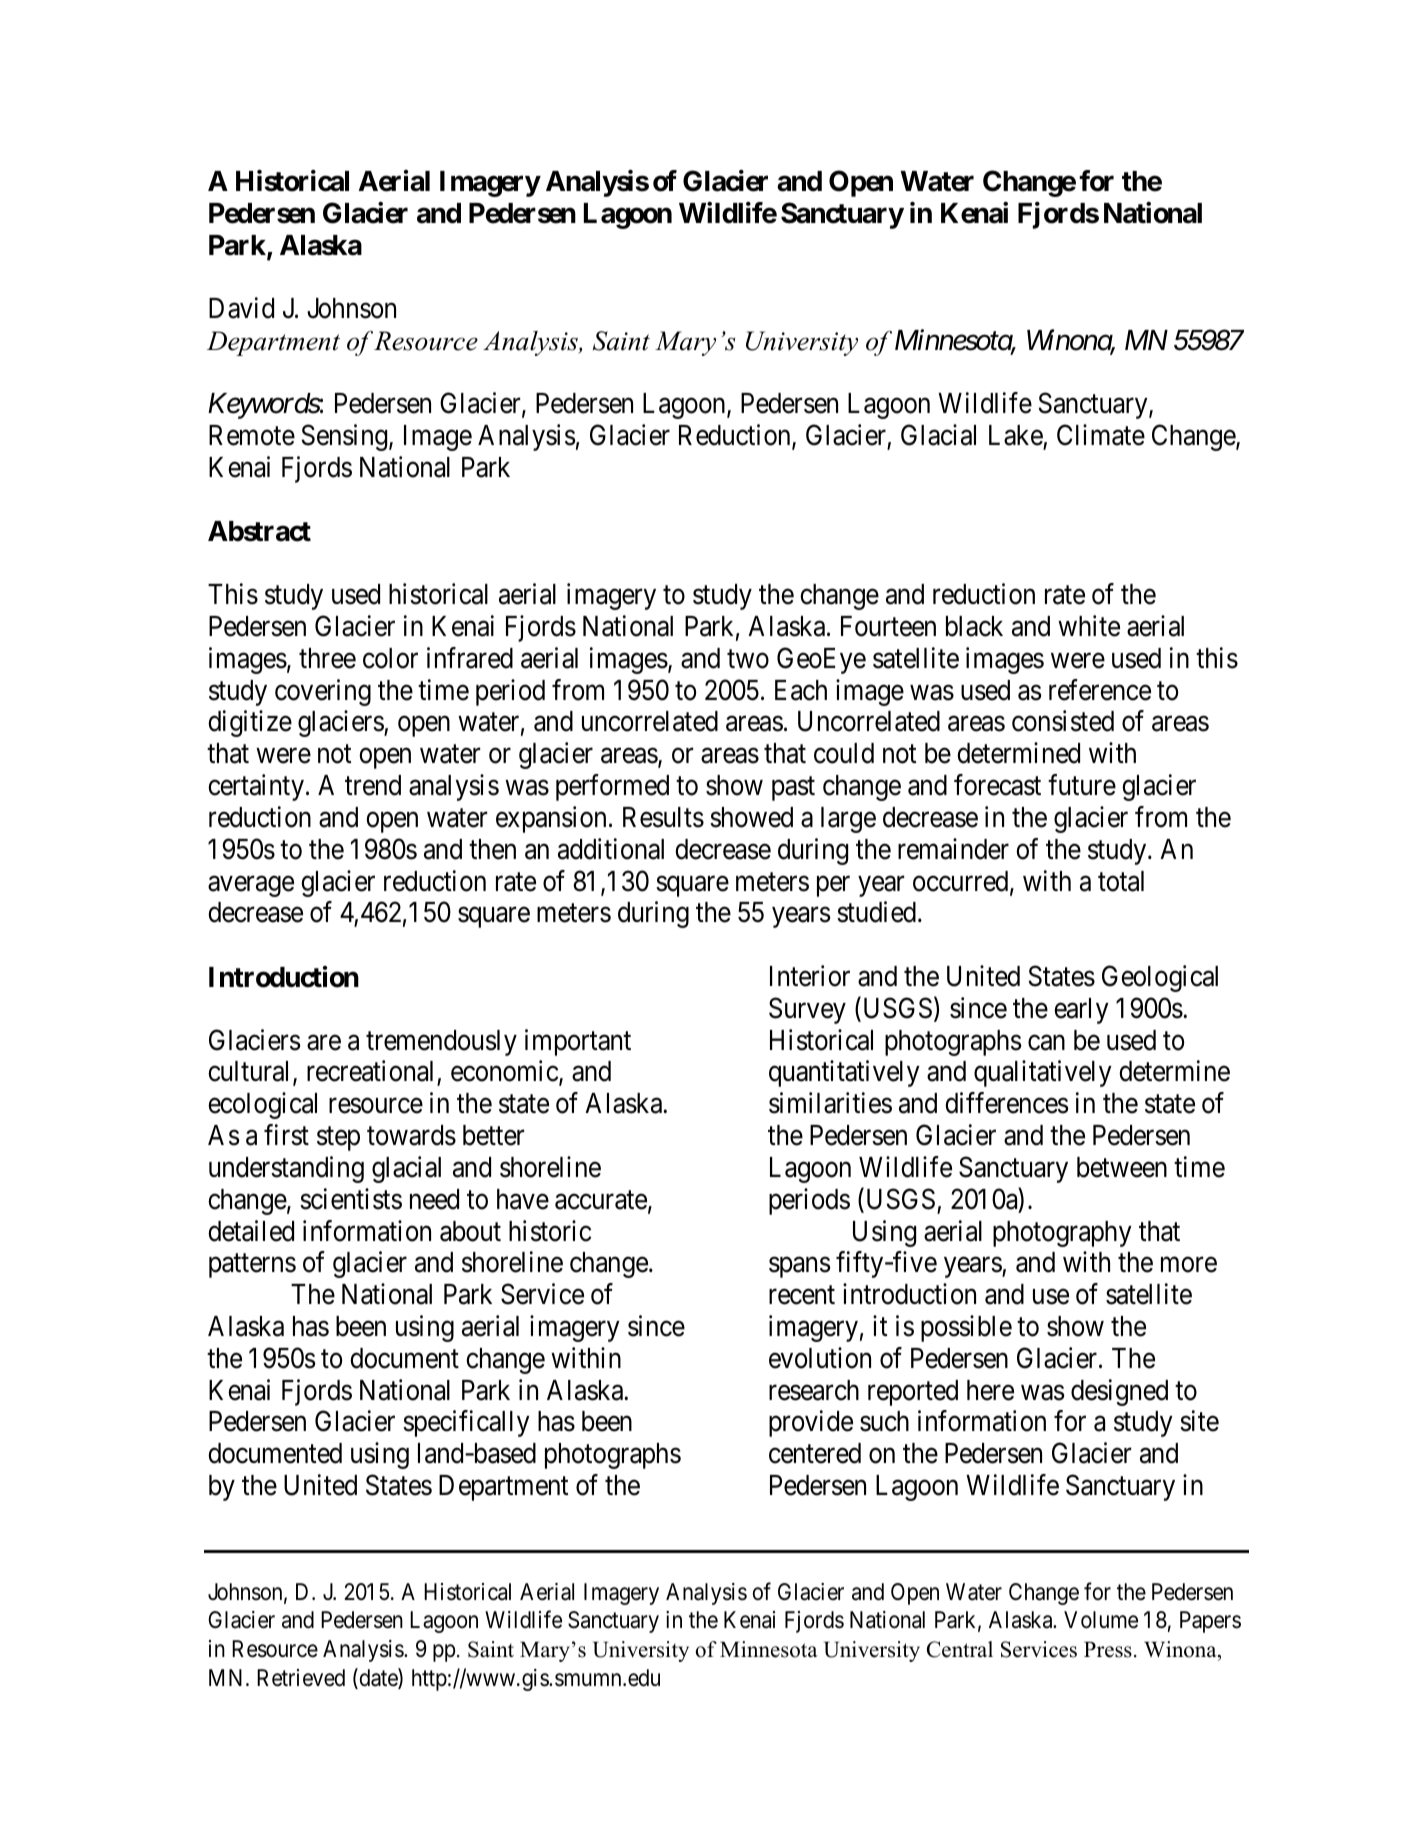 The width and height of the screenshot is (1411, 1826). Describe the element at coordinates (1119, 1392) in the screenshot. I see `designed` at that location.
